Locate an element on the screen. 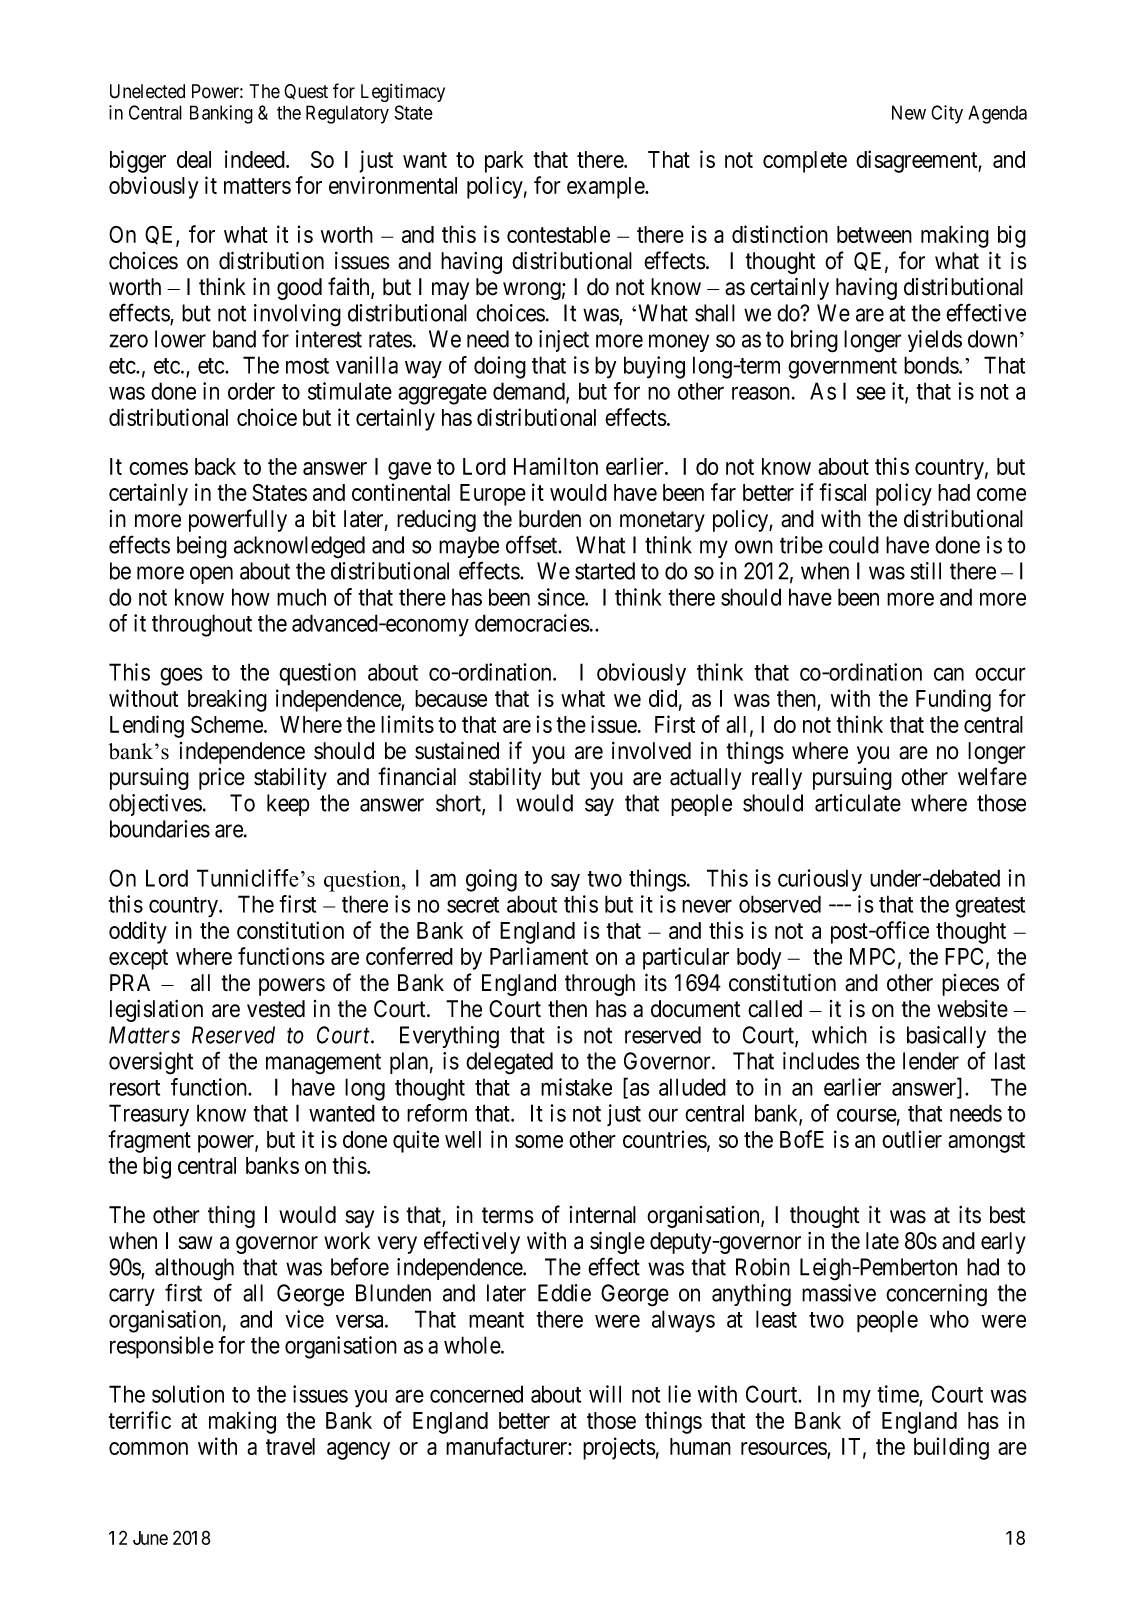  building is located at coordinates (951, 1448).
